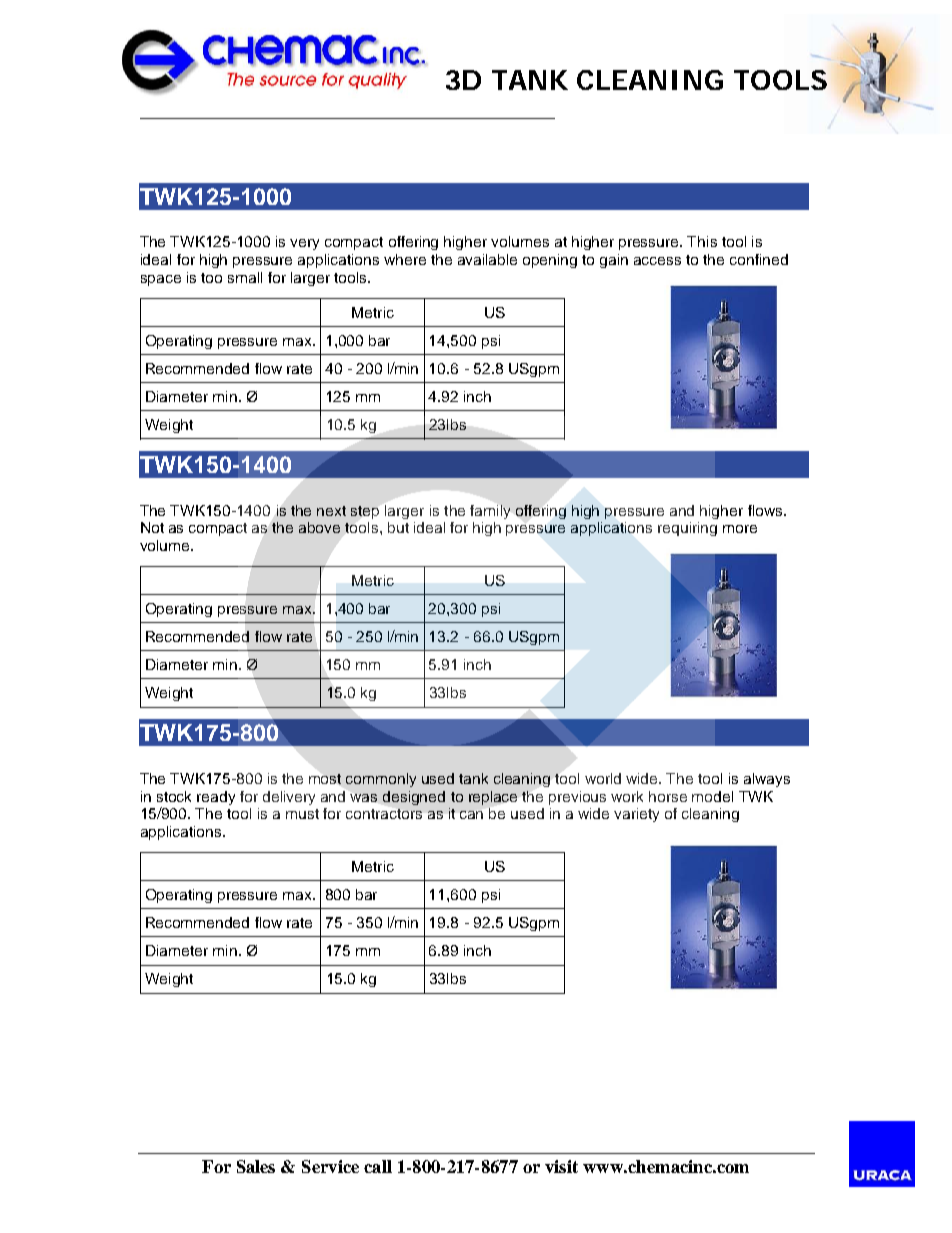 The height and width of the screenshot is (1233, 952). I want to click on available, so click(487, 259).
